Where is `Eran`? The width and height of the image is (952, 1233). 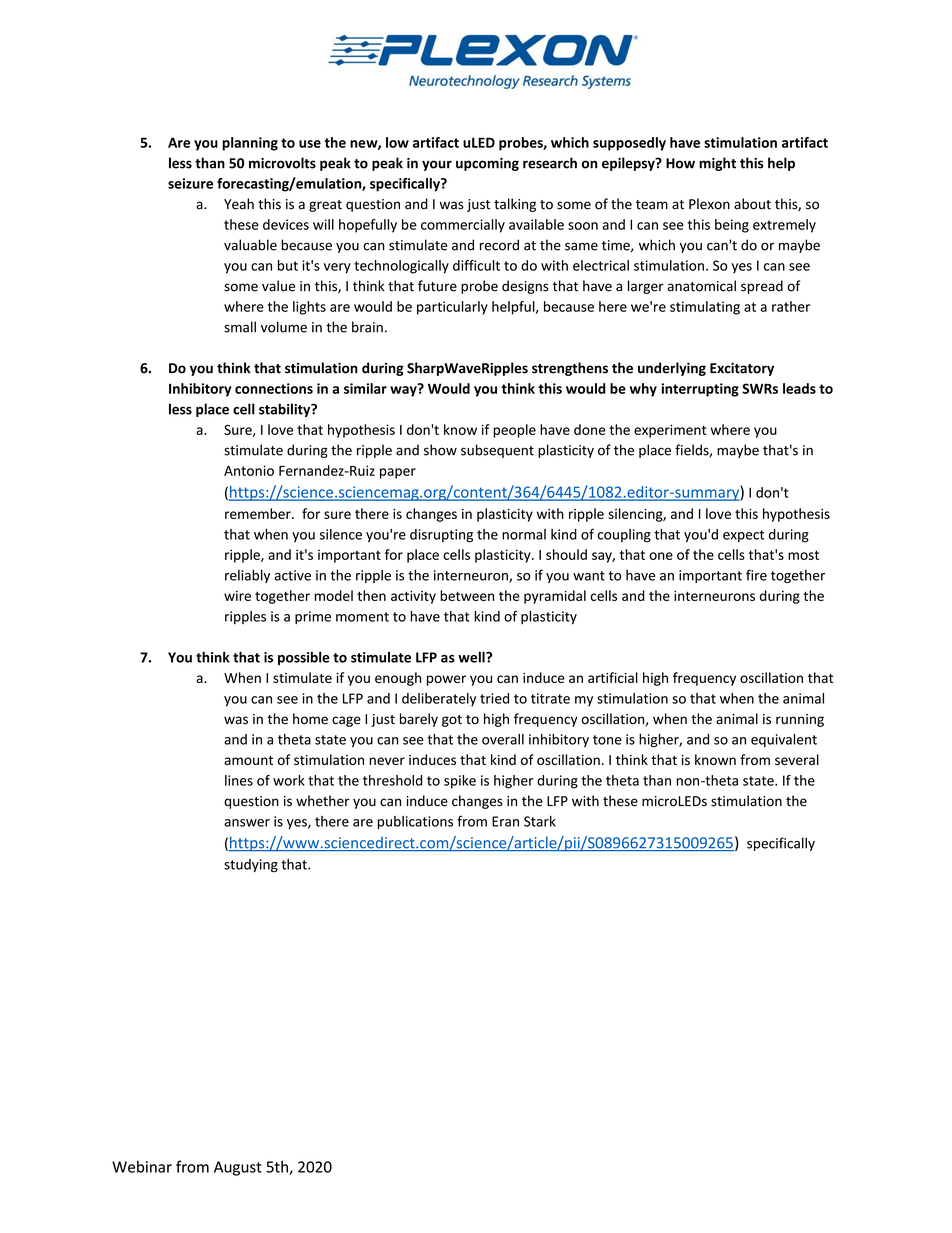
Eran is located at coordinates (505, 821).
